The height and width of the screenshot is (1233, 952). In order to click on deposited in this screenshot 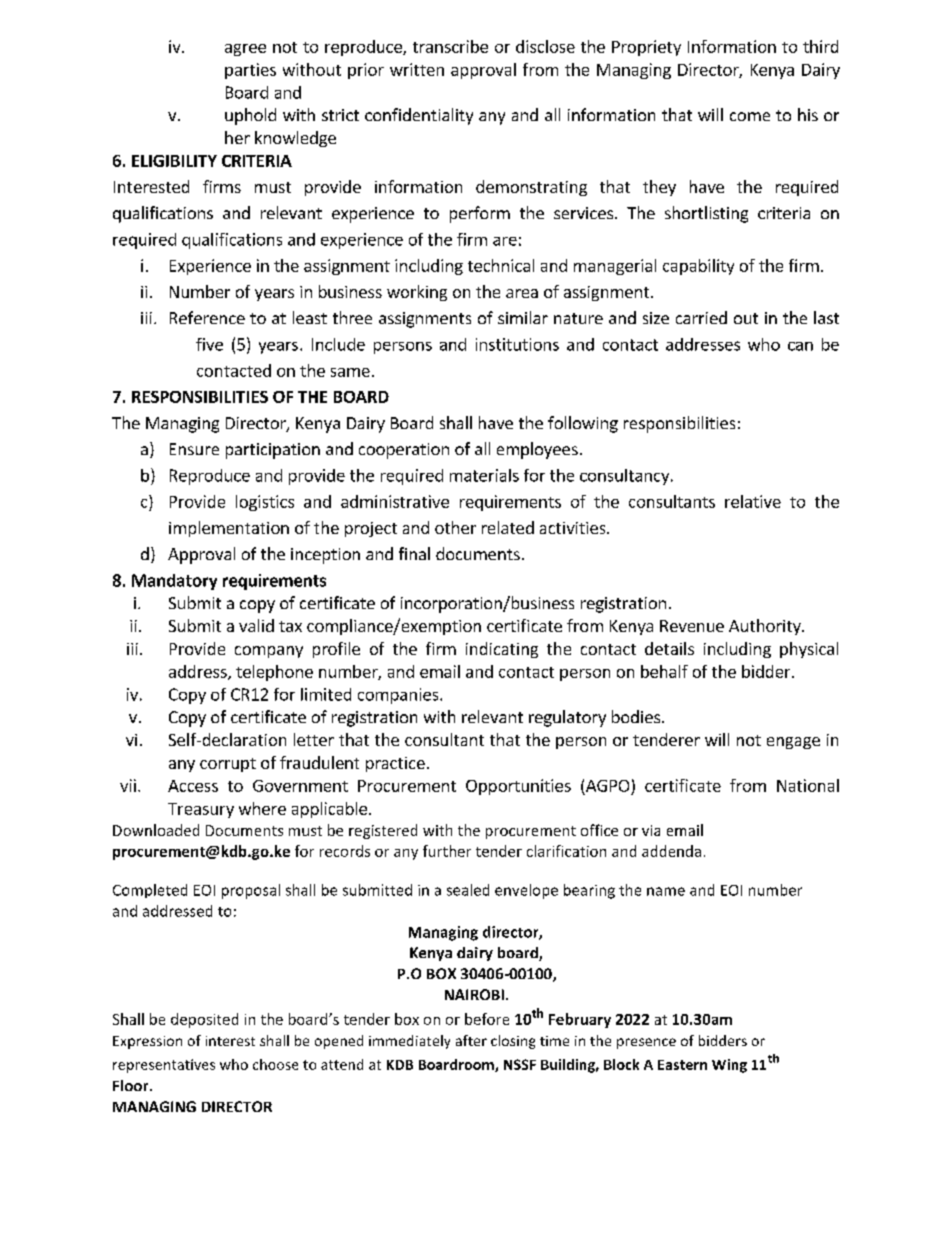, I will do `click(204, 1020)`.
